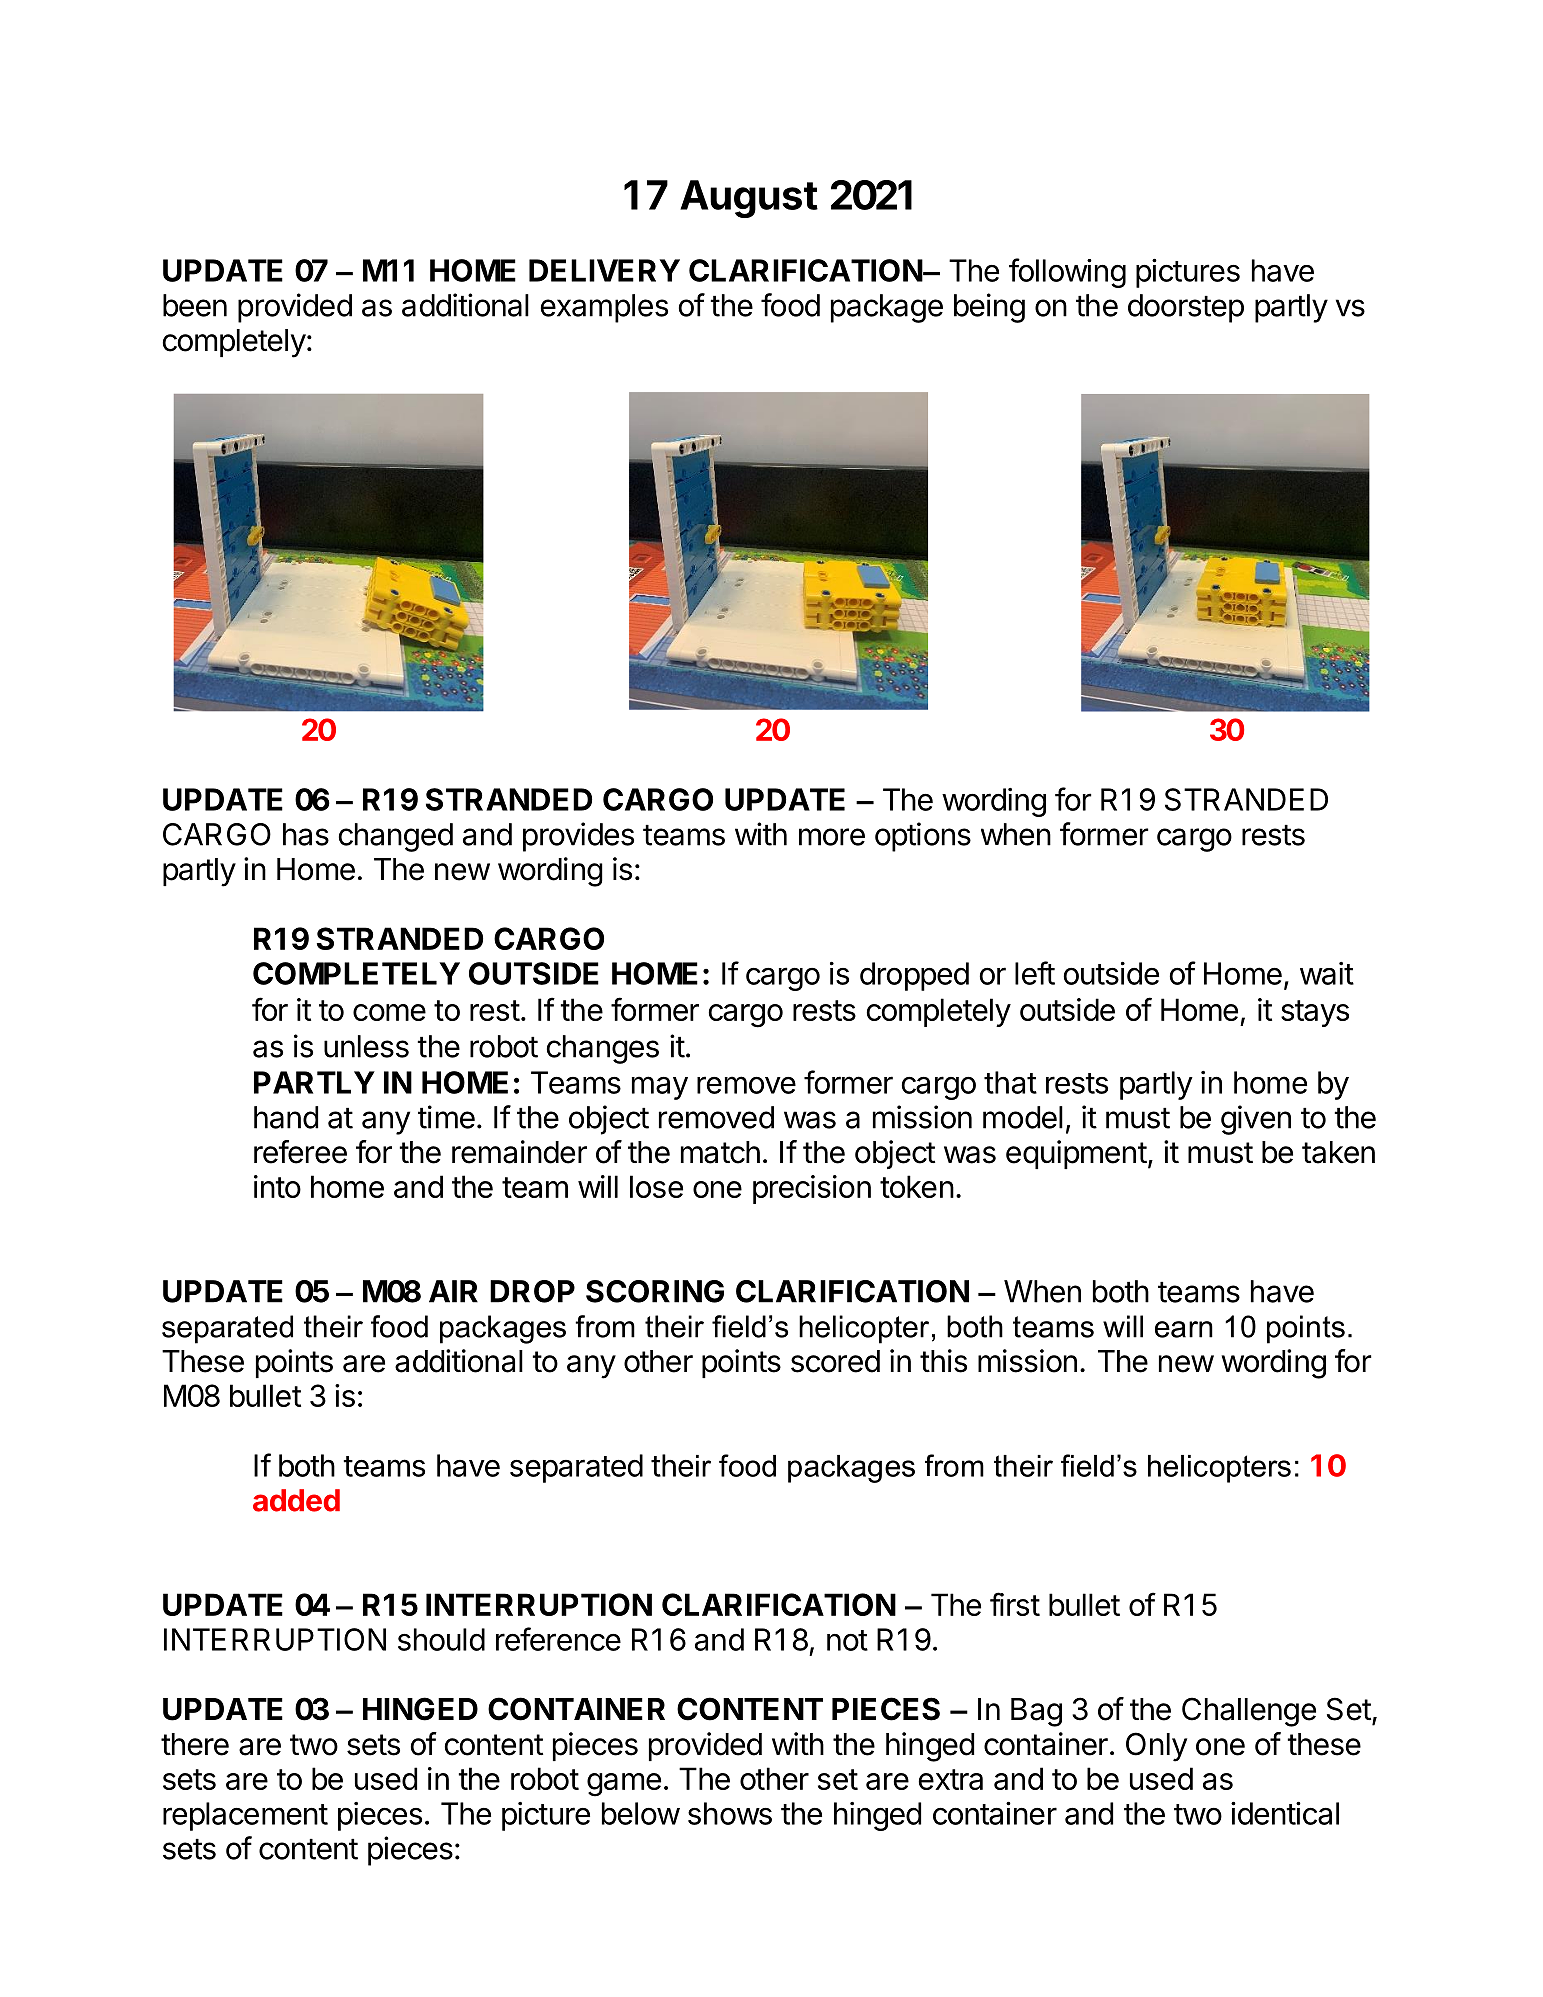  Describe the element at coordinates (389, 1012) in the page. I see `come` at that location.
